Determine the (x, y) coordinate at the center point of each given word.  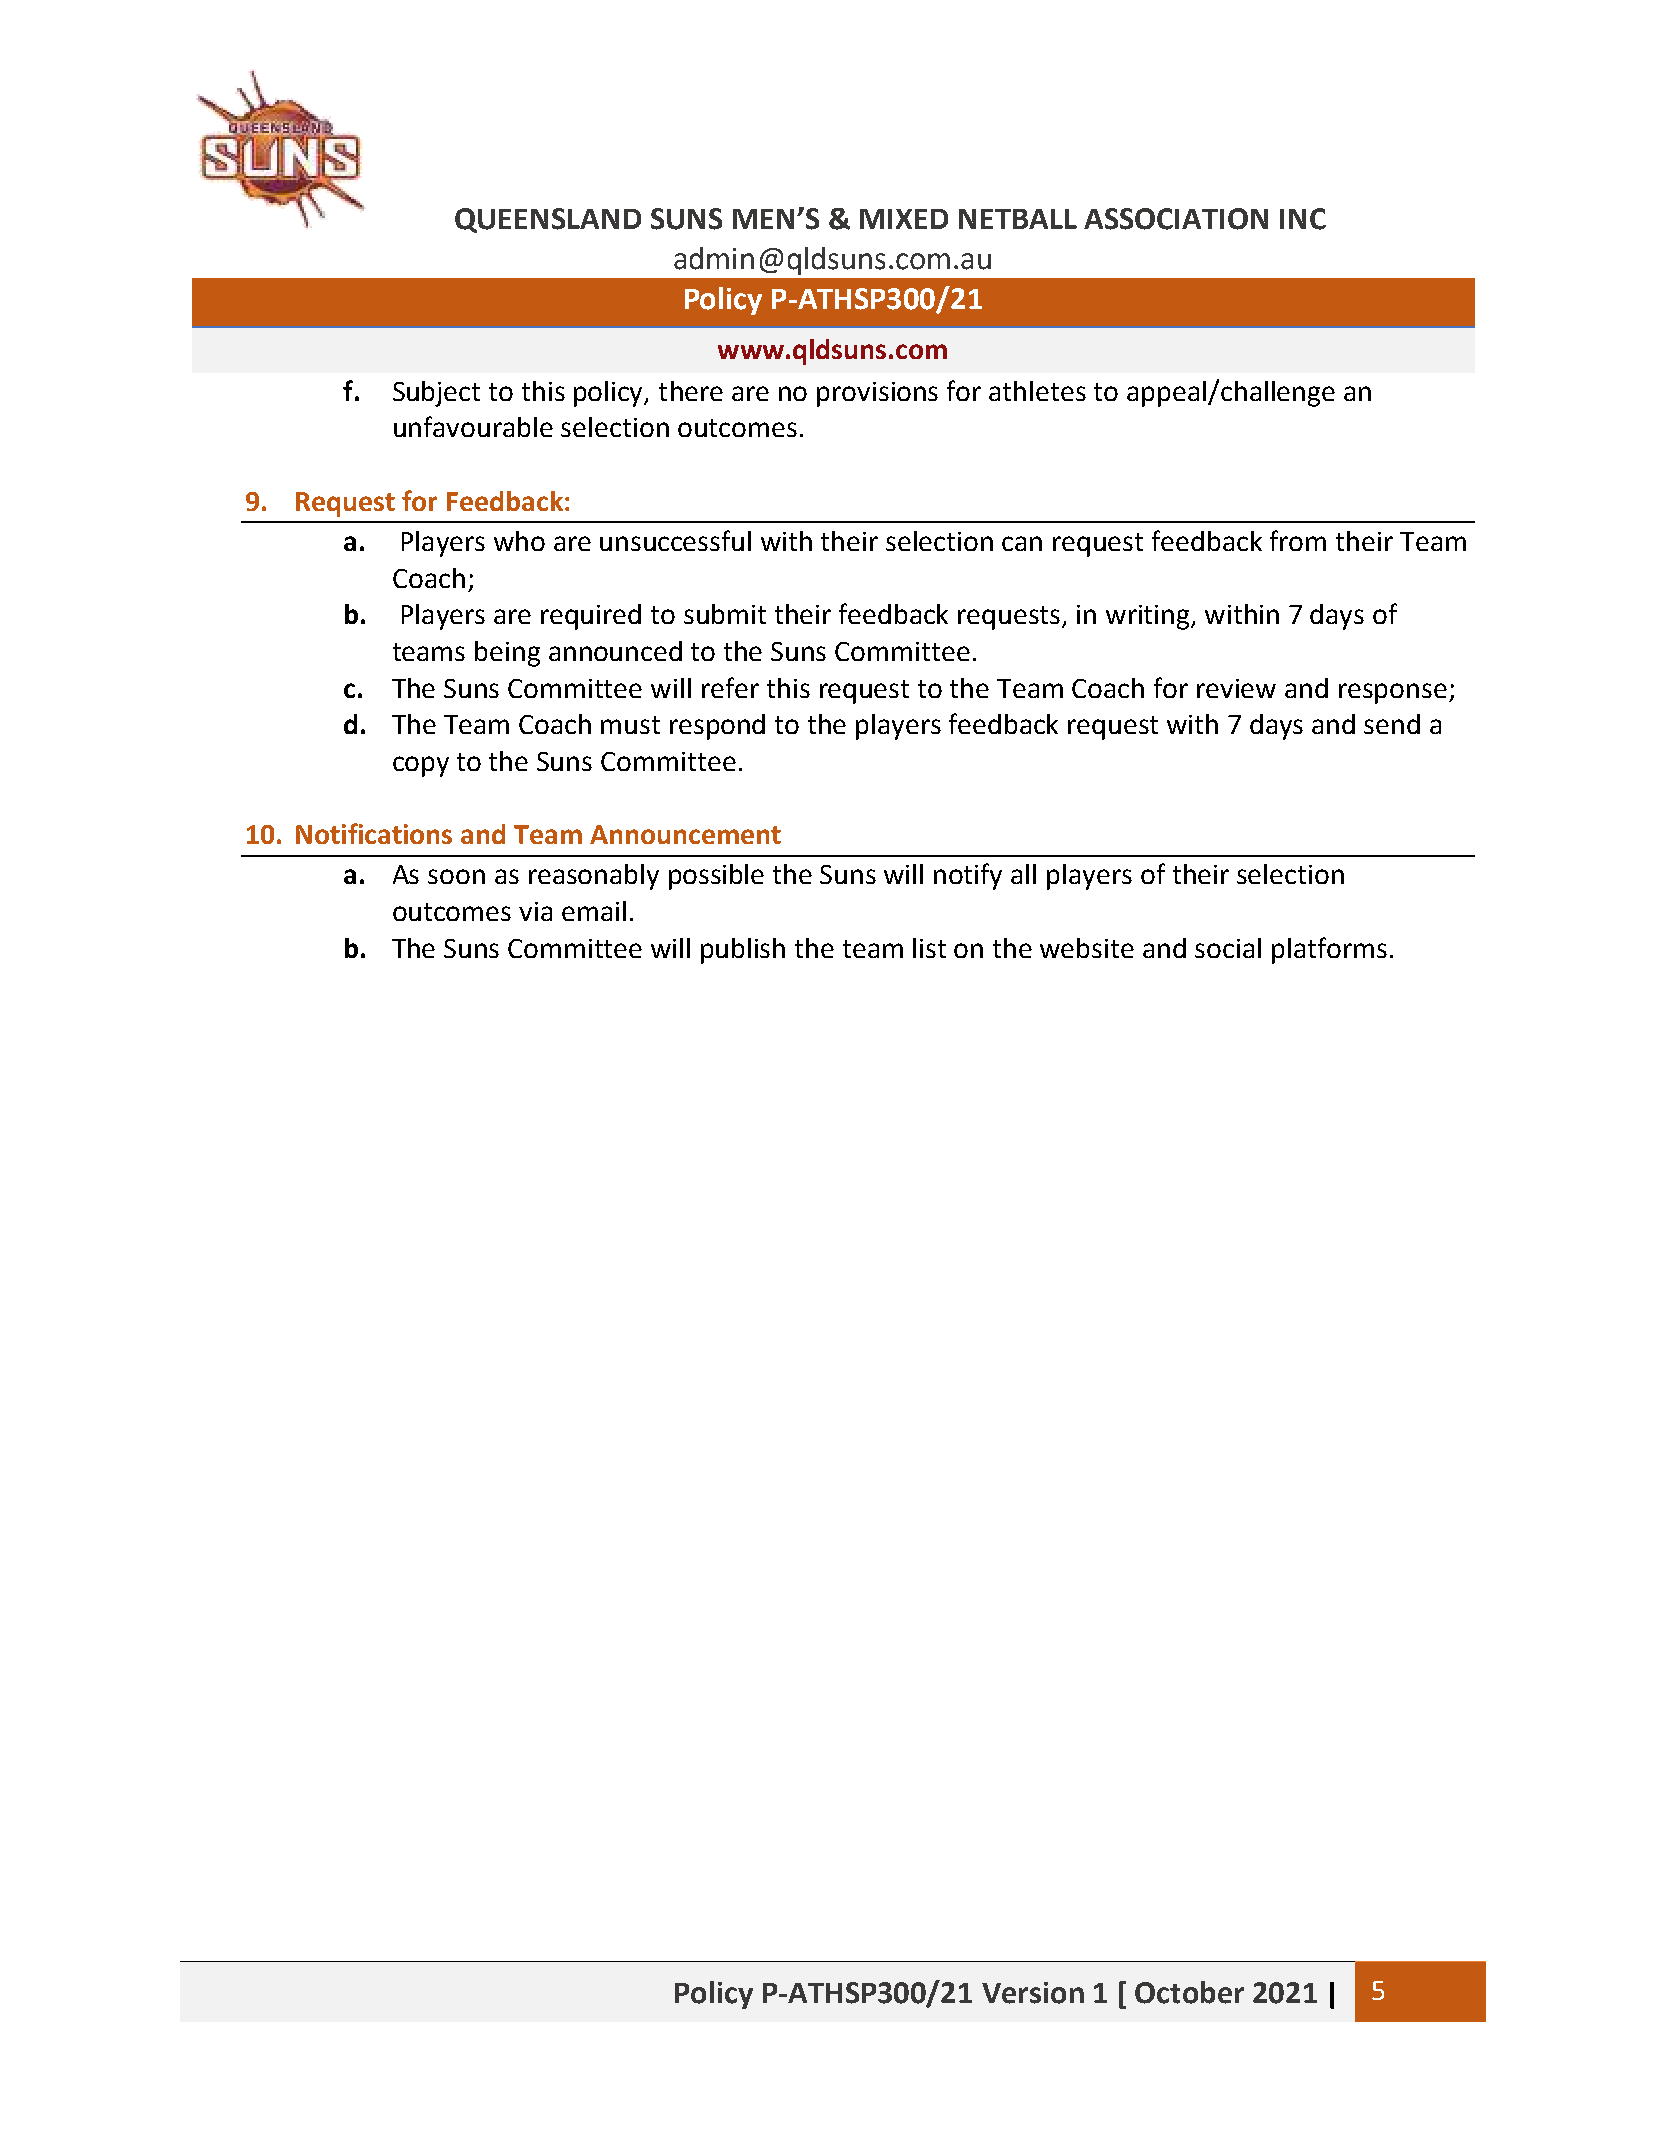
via (535, 911)
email (594, 911)
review (1236, 688)
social (1228, 948)
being (507, 654)
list (929, 948)
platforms (1329, 950)
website (1087, 948)
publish (743, 951)
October (1189, 1992)
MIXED (904, 219)
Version (1033, 1993)
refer (730, 687)
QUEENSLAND (548, 220)
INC (1303, 219)
